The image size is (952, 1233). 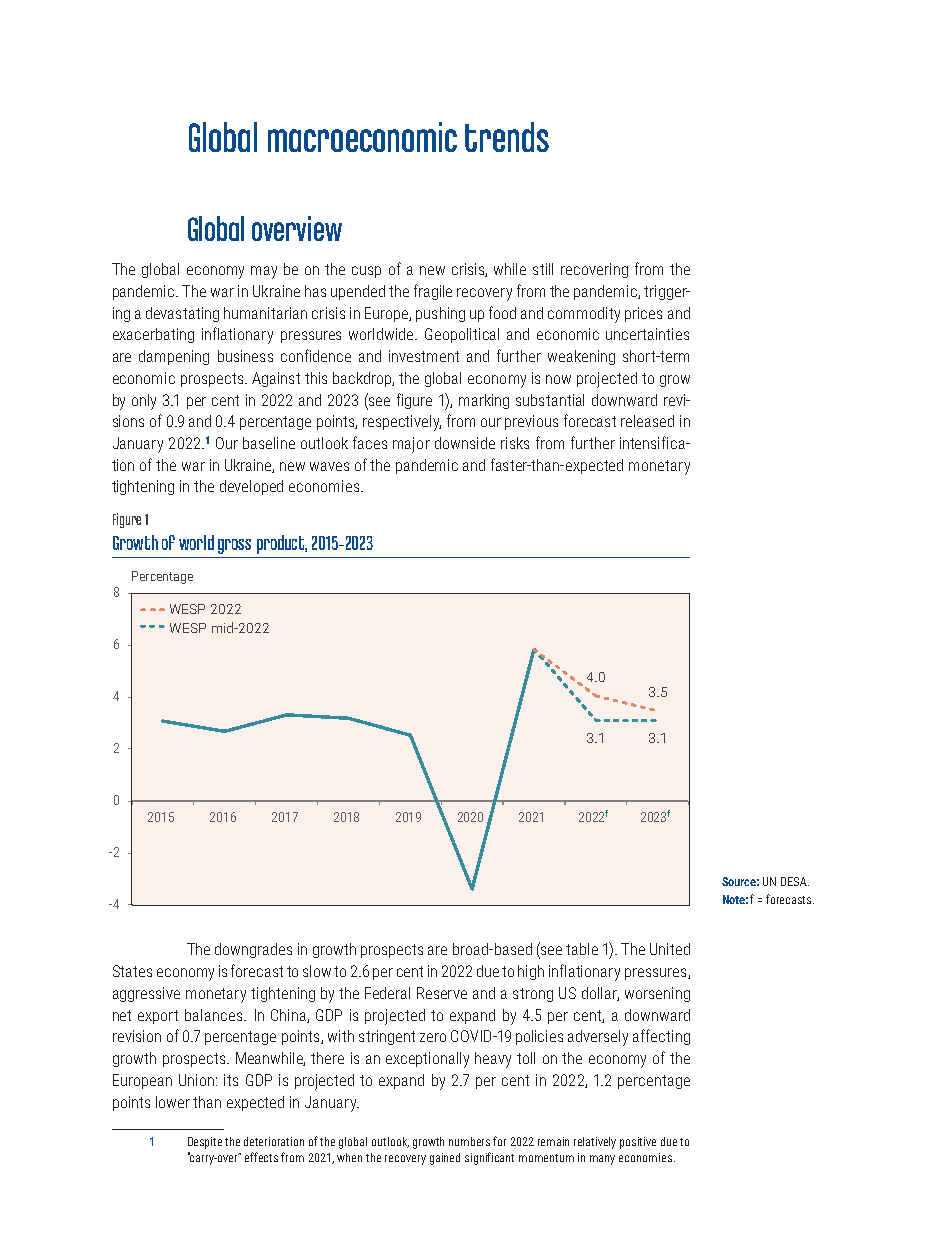 I want to click on table, so click(x=582, y=949).
